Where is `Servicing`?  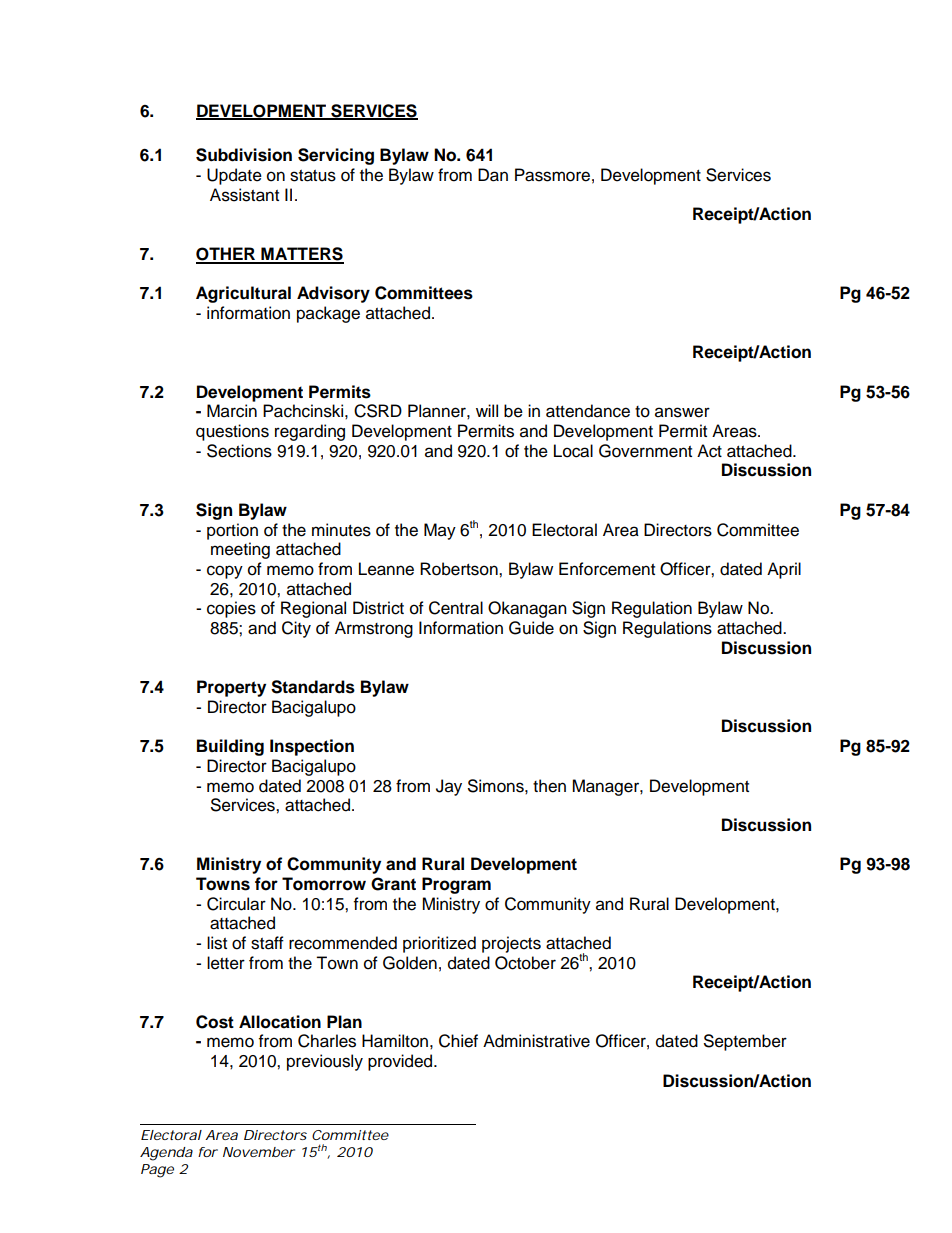
Servicing is located at coordinates (336, 156).
